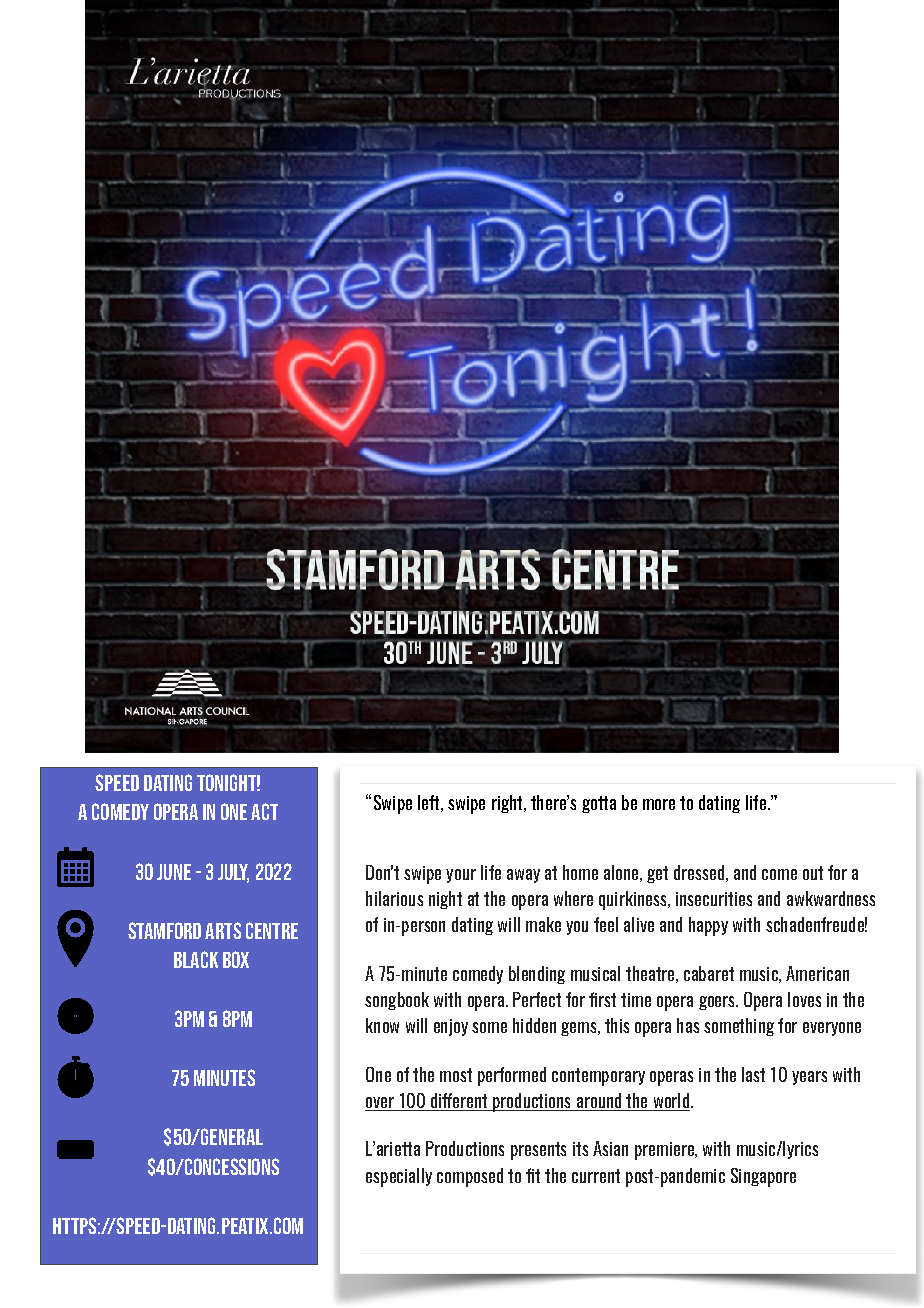 Image resolution: width=924 pixels, height=1308 pixels. Describe the element at coordinates (508, 804) in the screenshot. I see `right` at that location.
